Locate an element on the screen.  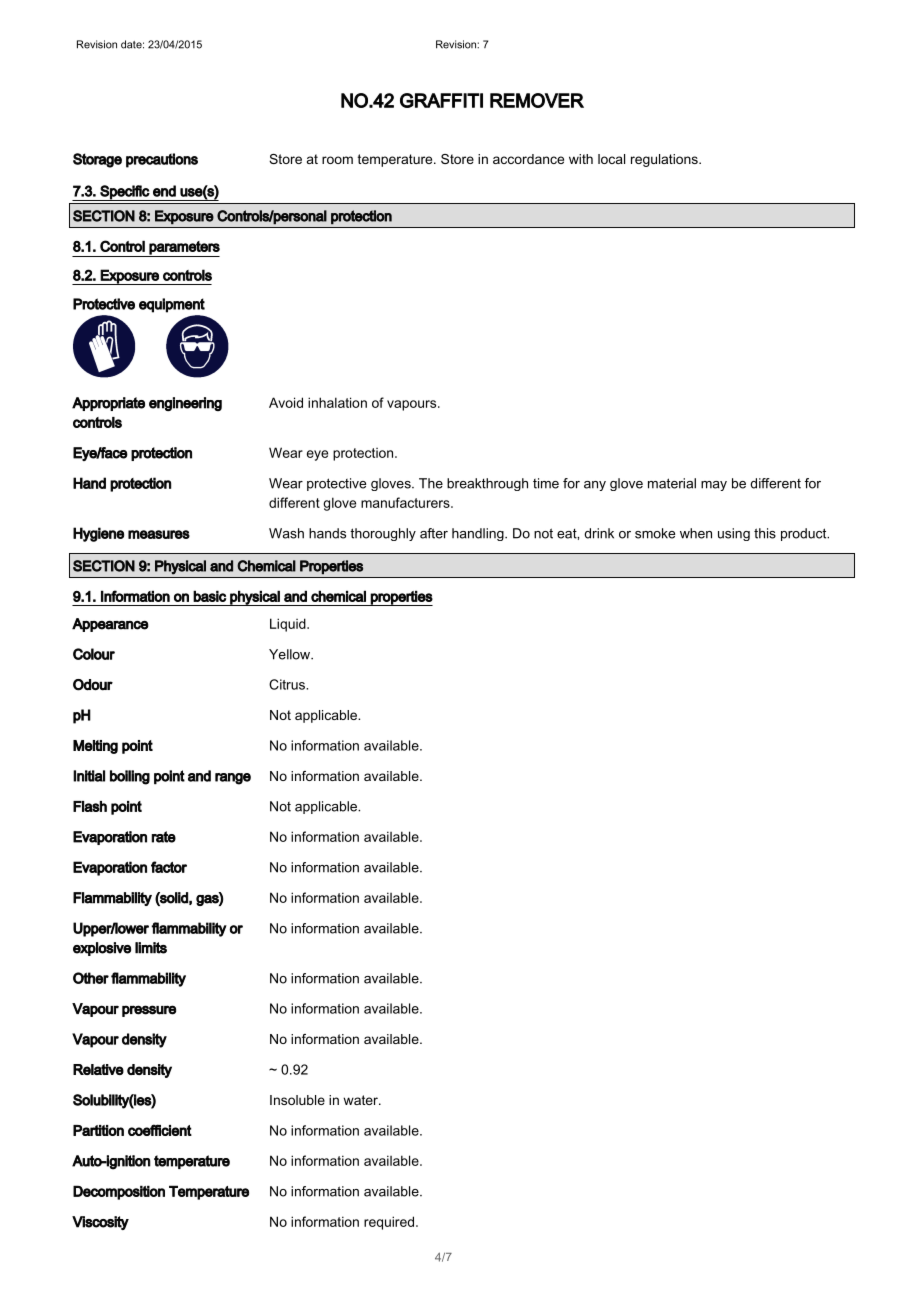
regulations is located at coordinates (665, 160).
